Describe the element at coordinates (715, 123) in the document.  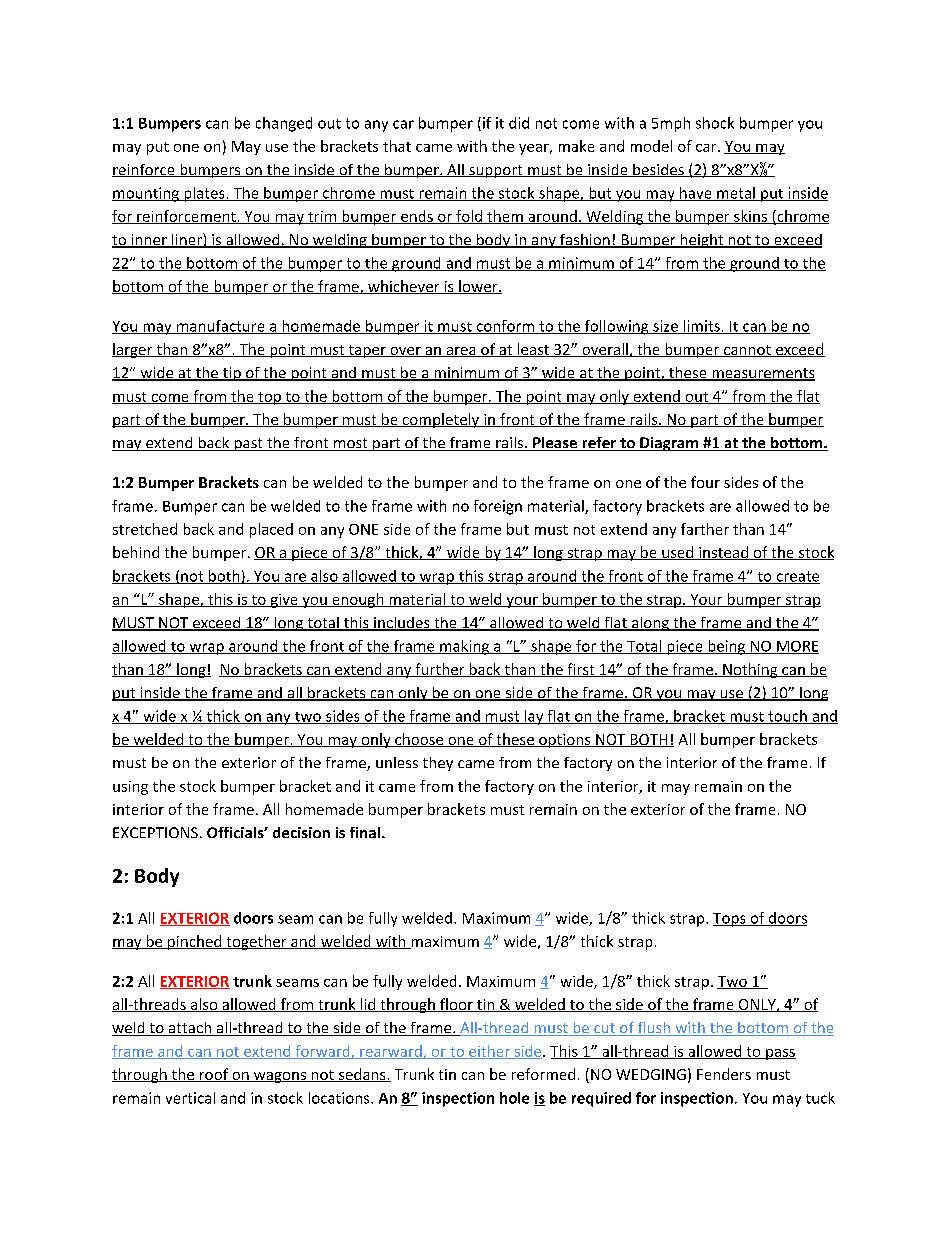
I see `shock` at that location.
